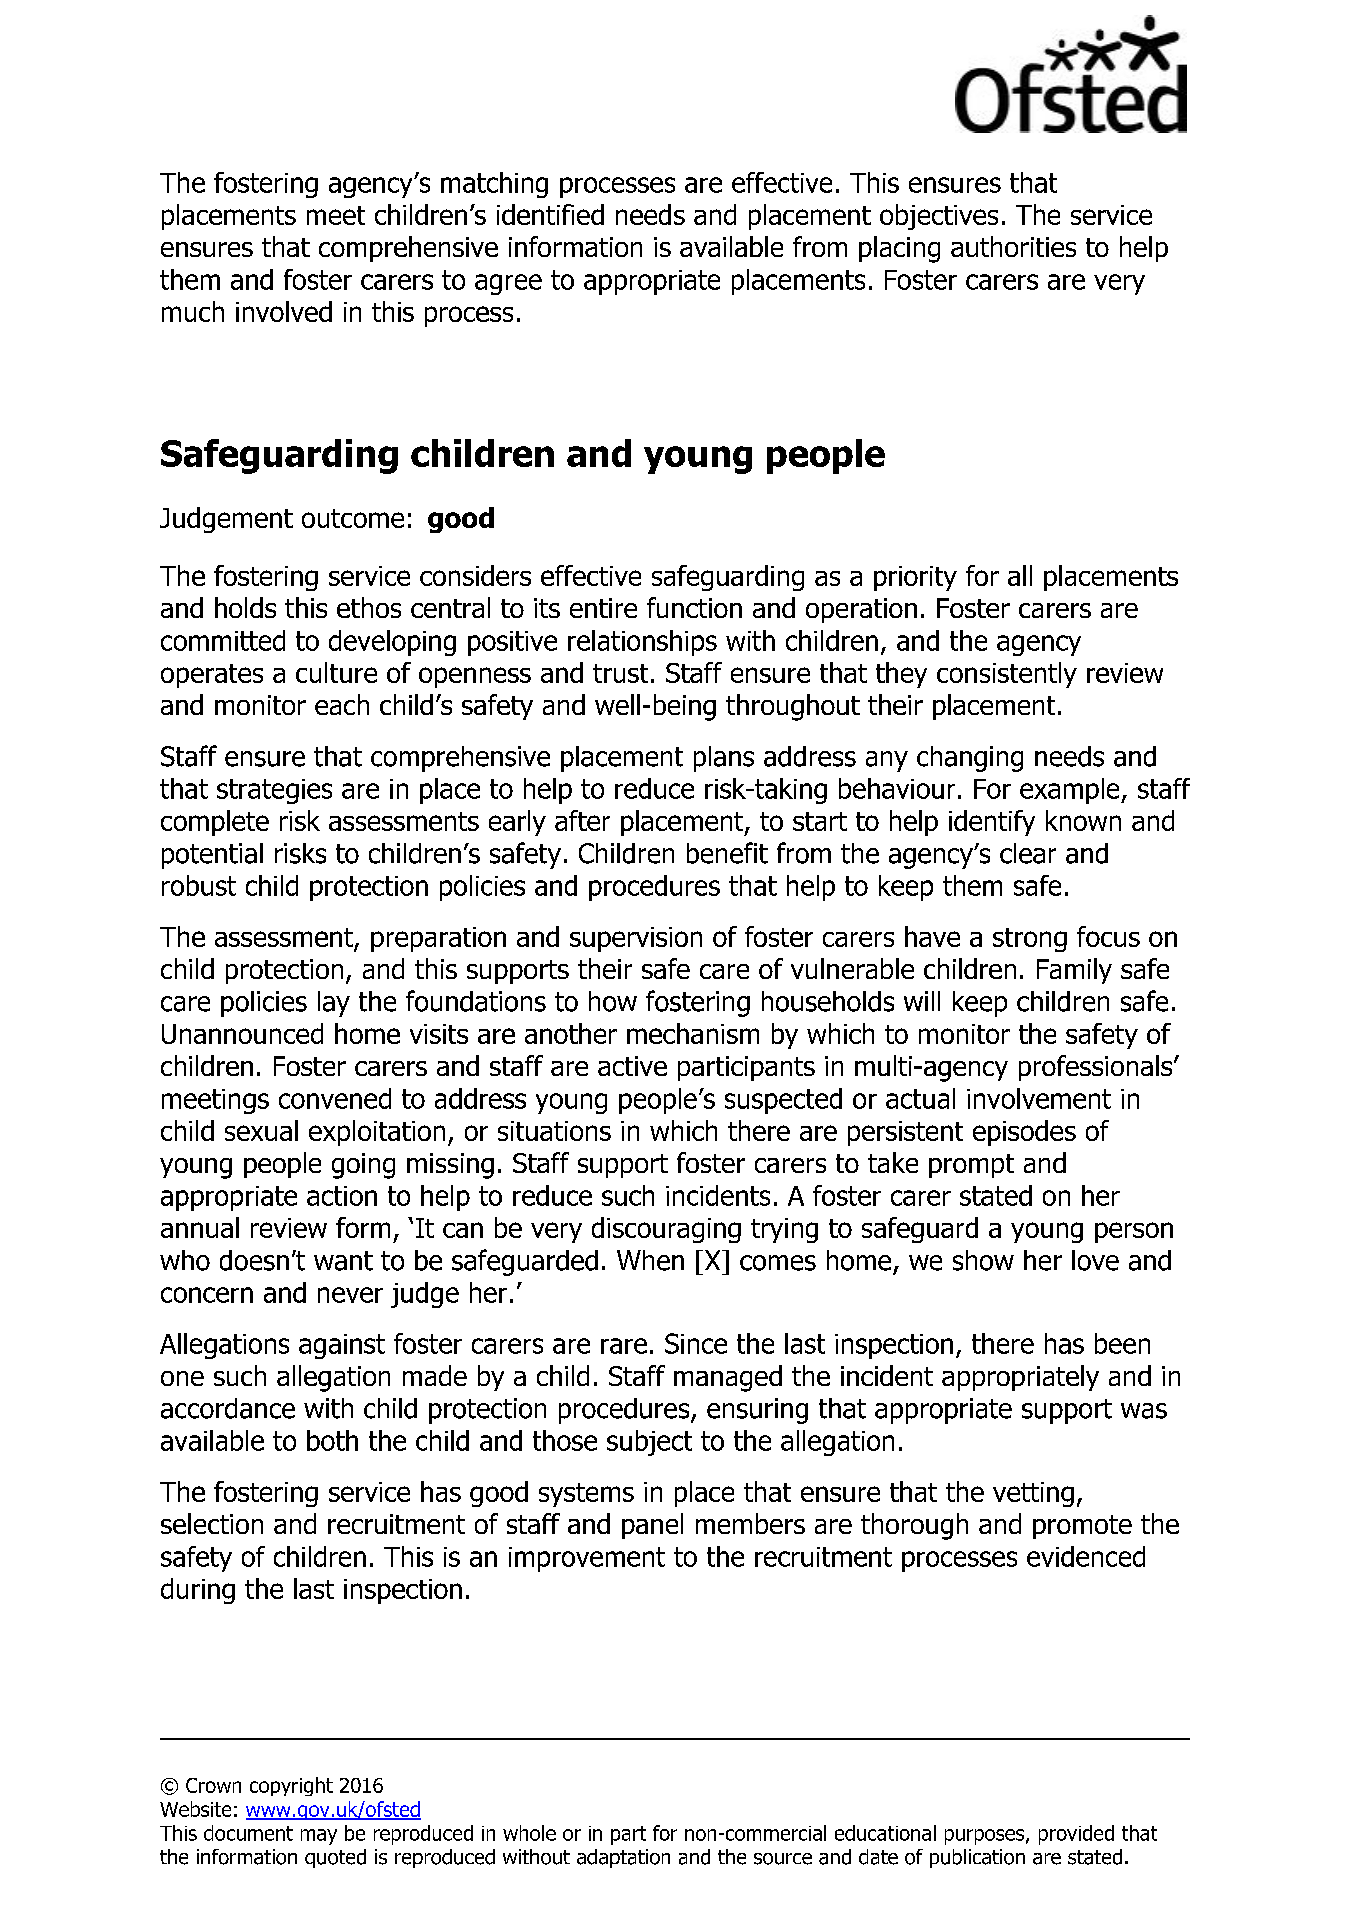 The height and width of the image is (1914, 1352). I want to click on authorities, so click(1013, 246).
